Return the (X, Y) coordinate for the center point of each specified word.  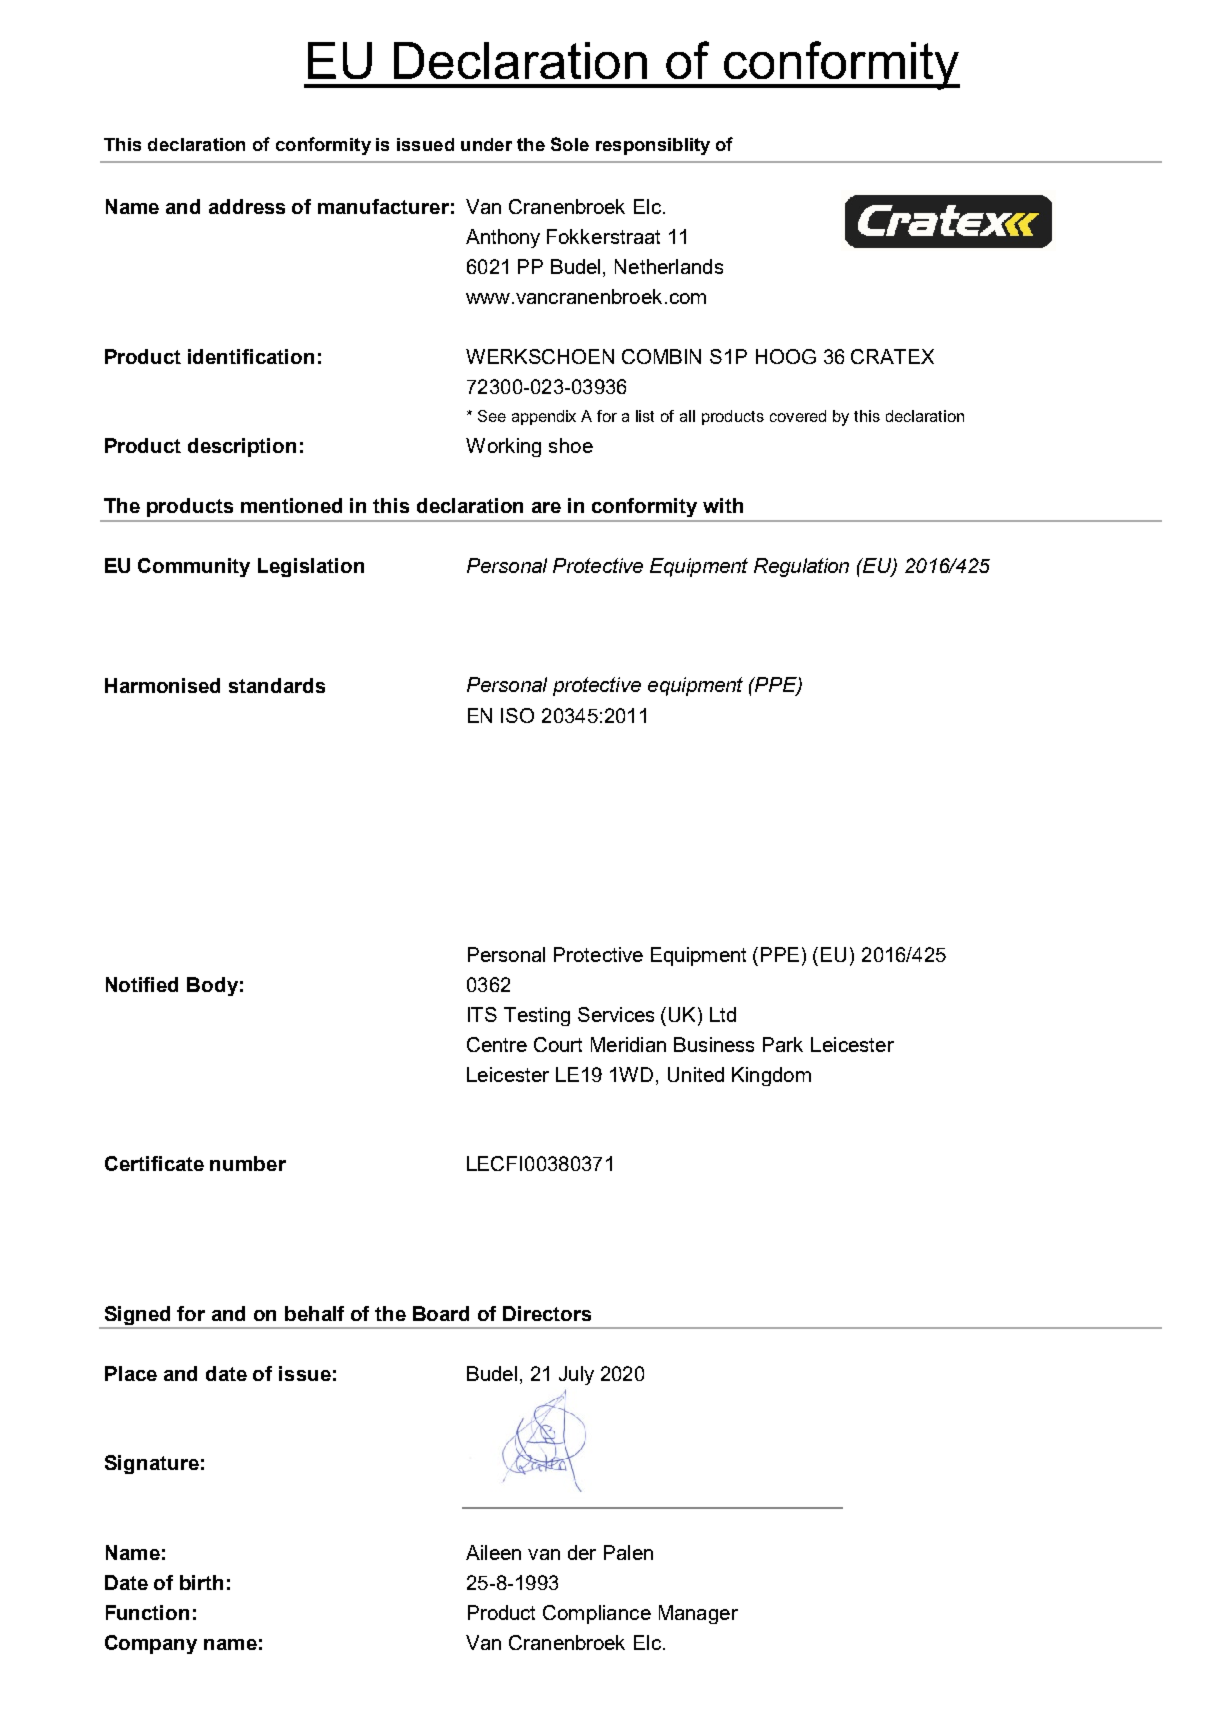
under (486, 144)
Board (441, 1313)
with (723, 505)
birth (201, 1582)
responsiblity (653, 146)
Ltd (723, 1014)
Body (212, 986)
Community (194, 567)
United (696, 1074)
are (546, 507)
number (248, 1163)
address (247, 206)
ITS (482, 1014)
